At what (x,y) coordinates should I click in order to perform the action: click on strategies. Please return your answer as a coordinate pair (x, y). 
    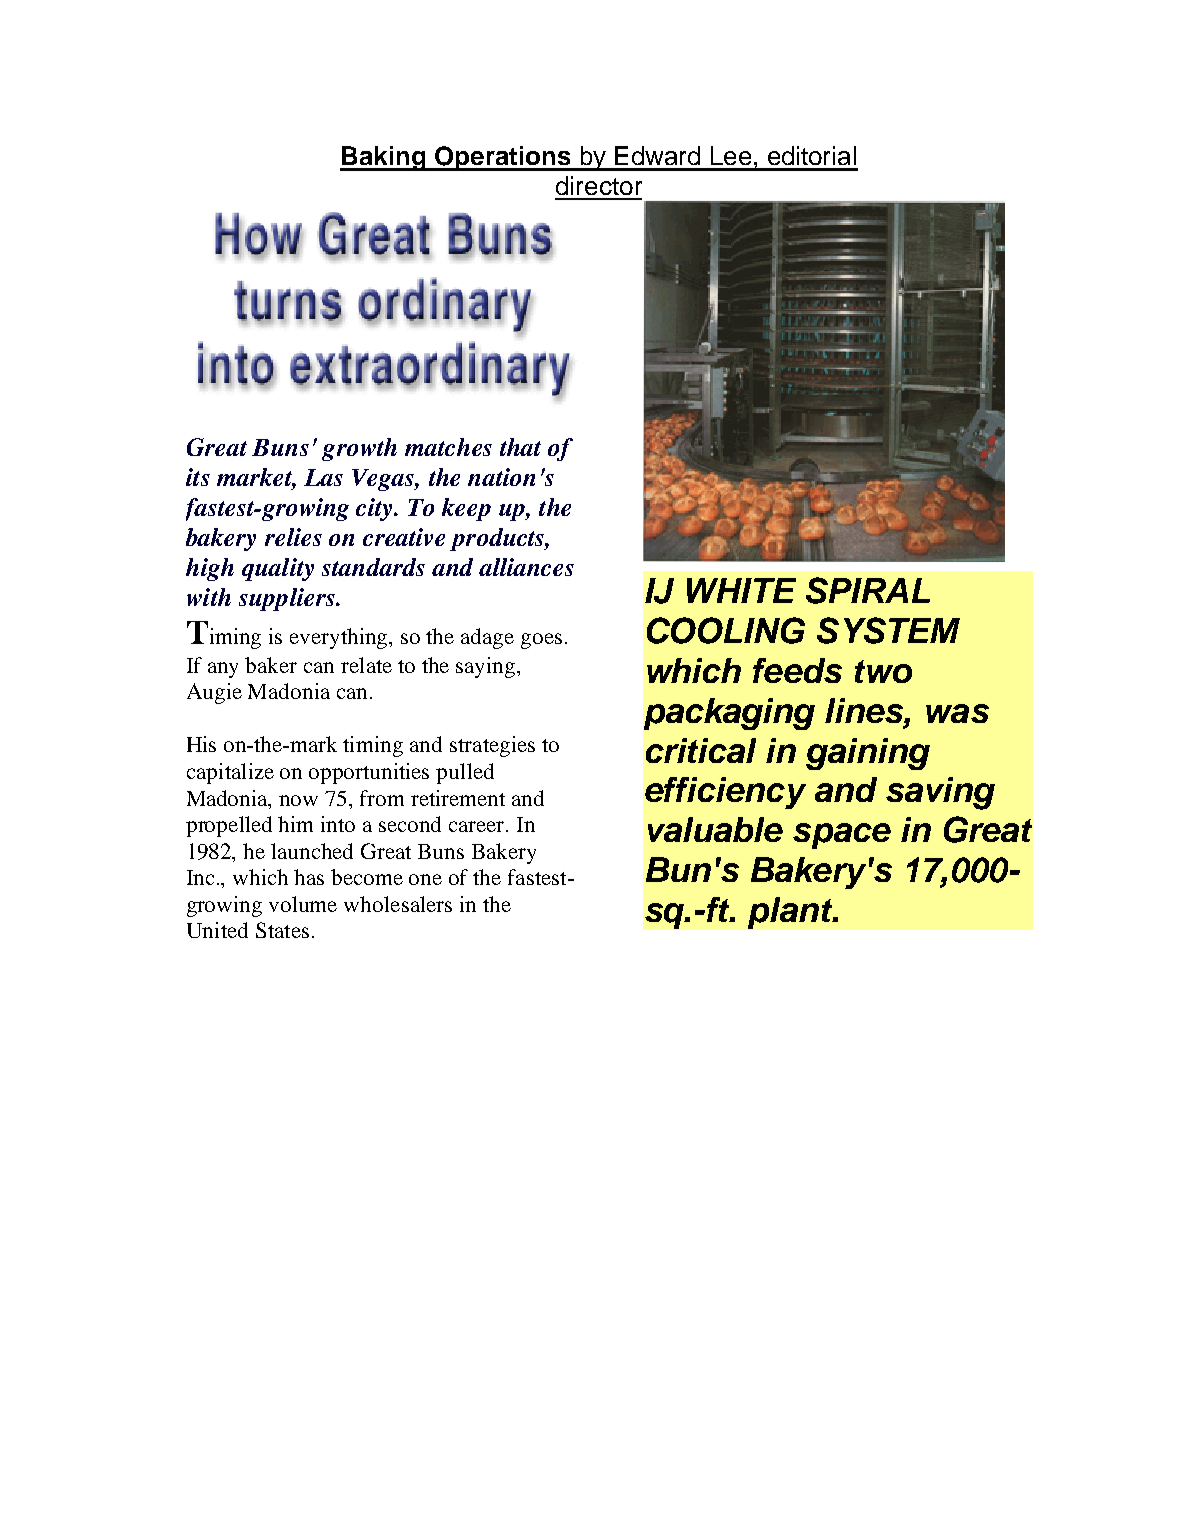
    Looking at the image, I should click on (492, 746).
